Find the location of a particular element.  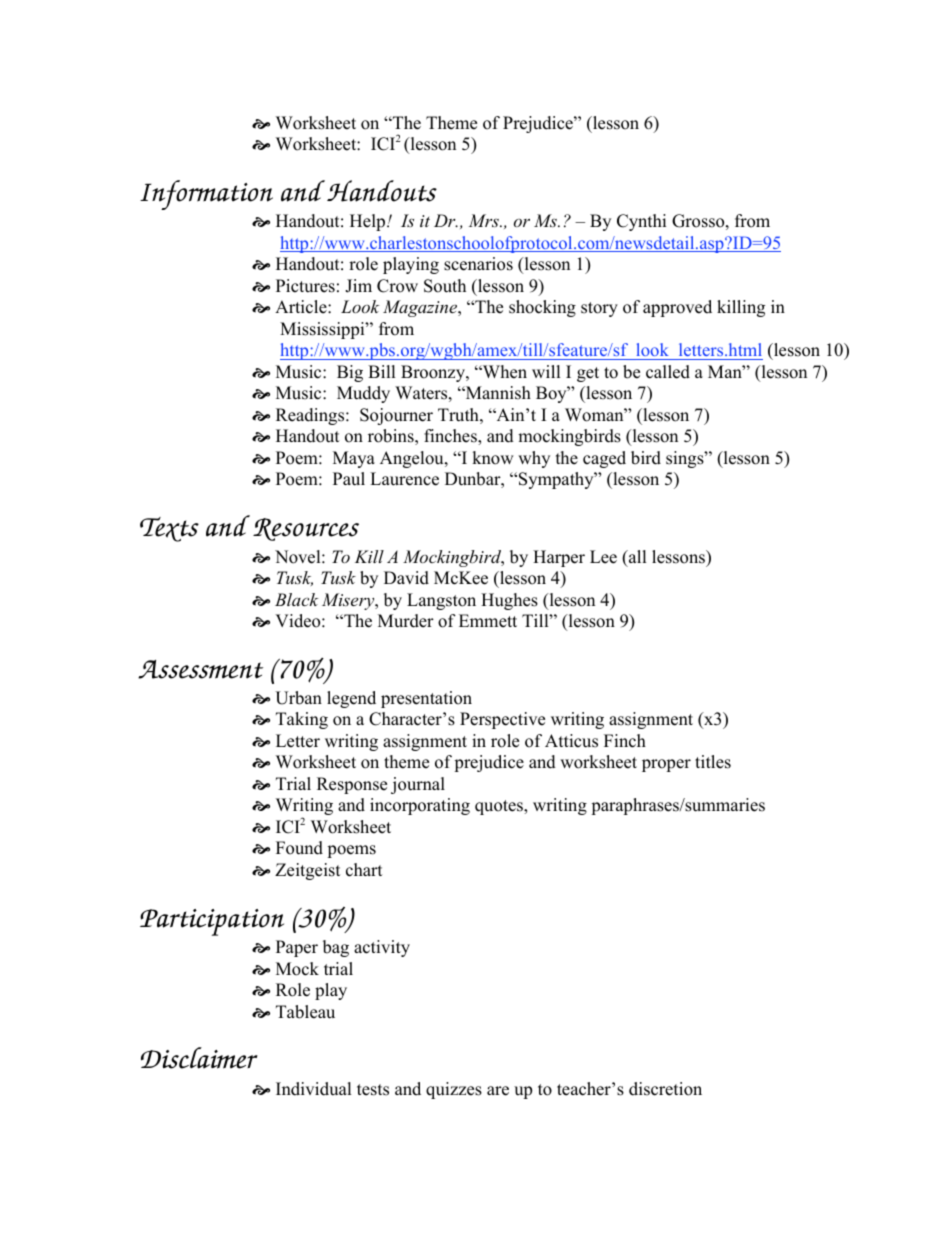

proper is located at coordinates (666, 765).
